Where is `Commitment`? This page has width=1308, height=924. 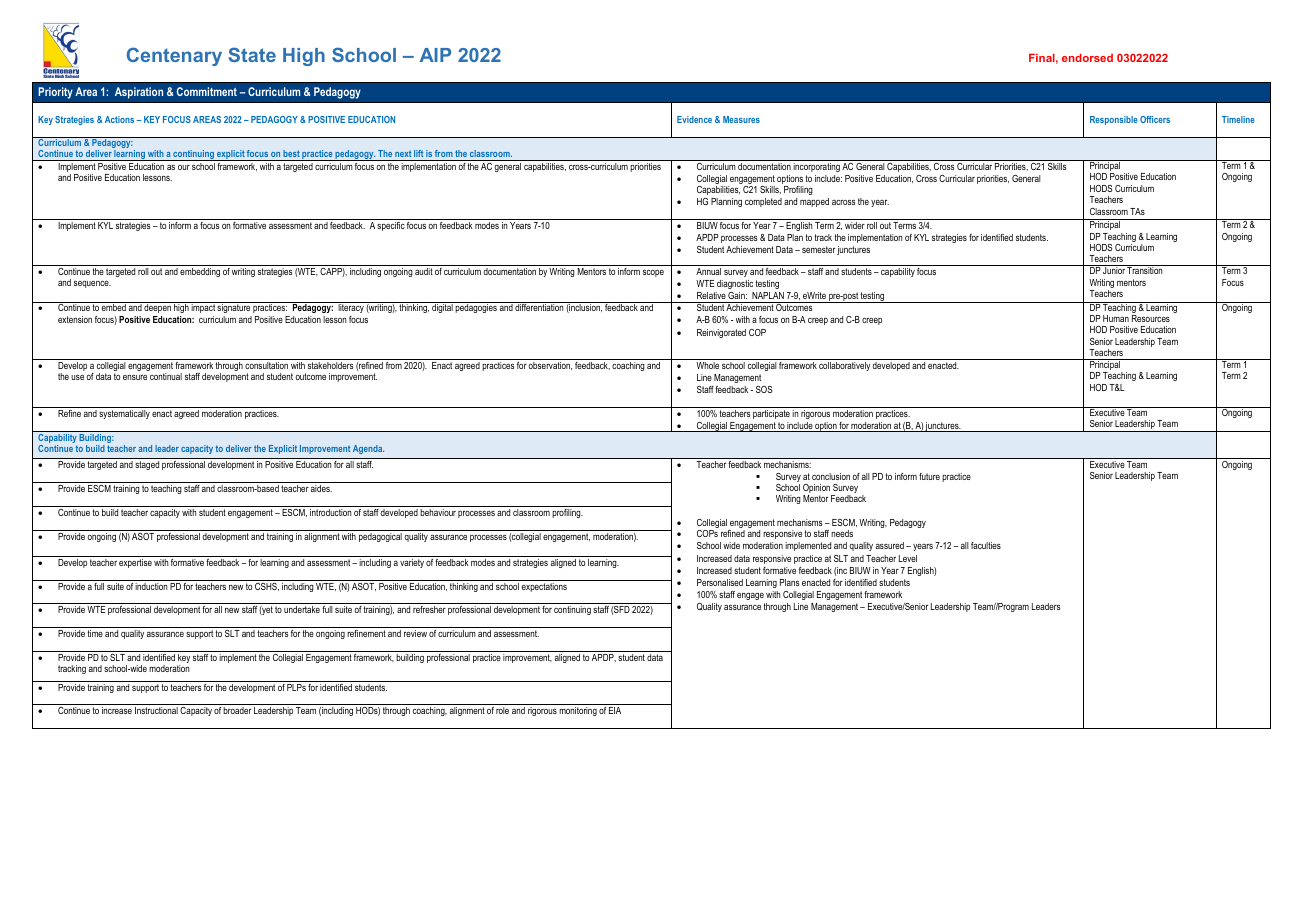
Commitment is located at coordinates (207, 91).
